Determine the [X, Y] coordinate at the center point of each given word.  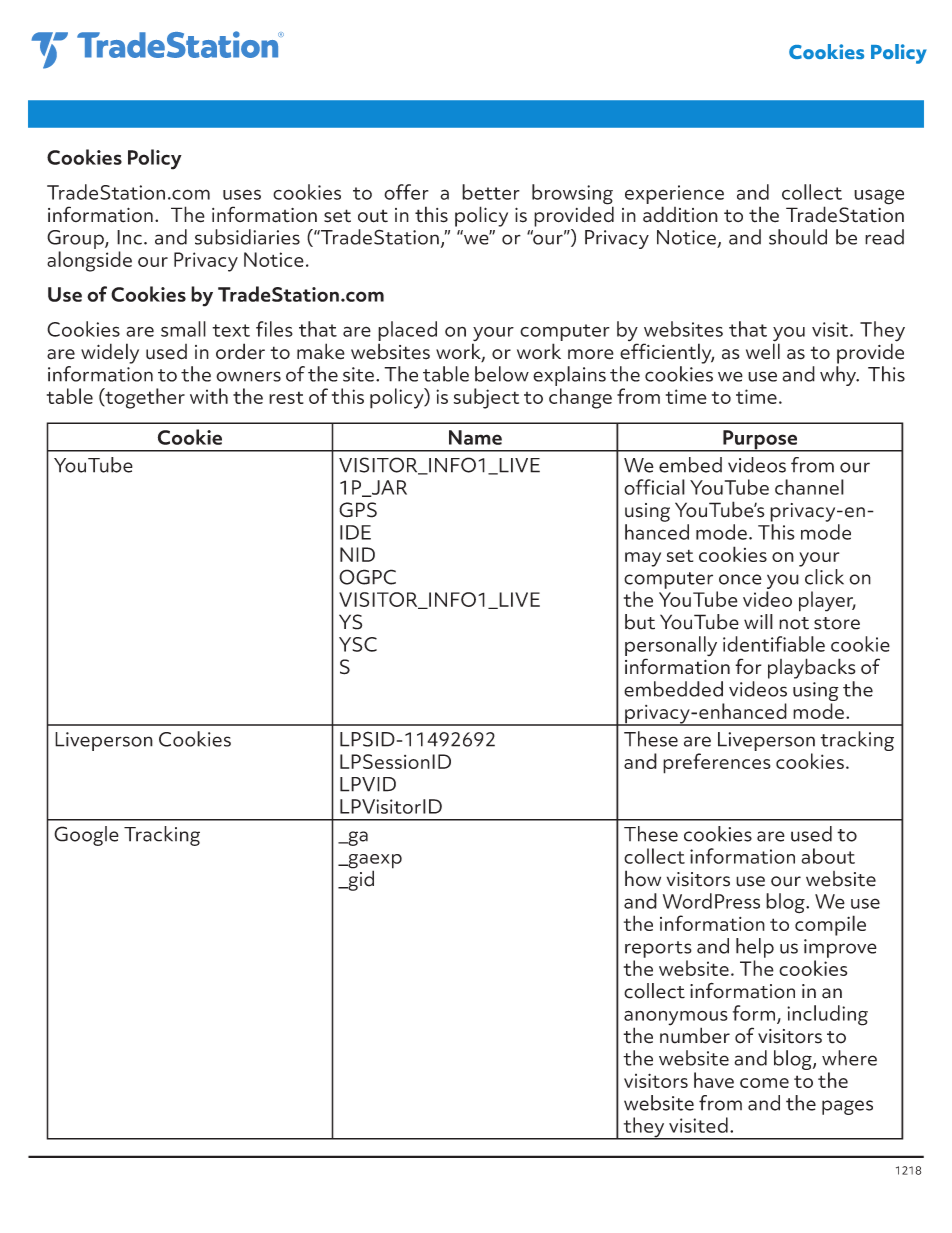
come [764, 1083]
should [798, 237]
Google [86, 836]
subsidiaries [247, 237]
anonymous [676, 1019]
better [491, 192]
